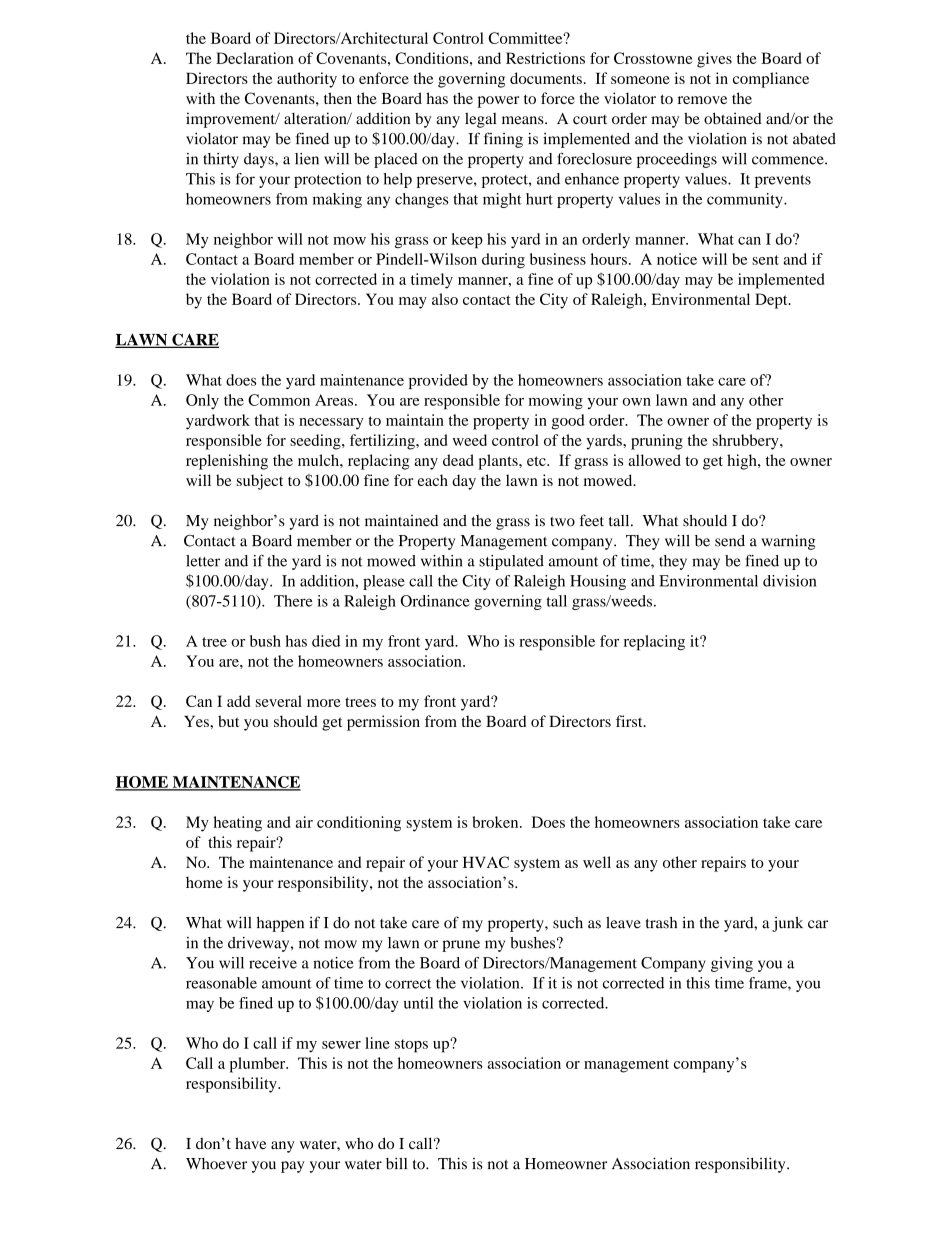  I want to click on heating, so click(237, 824).
